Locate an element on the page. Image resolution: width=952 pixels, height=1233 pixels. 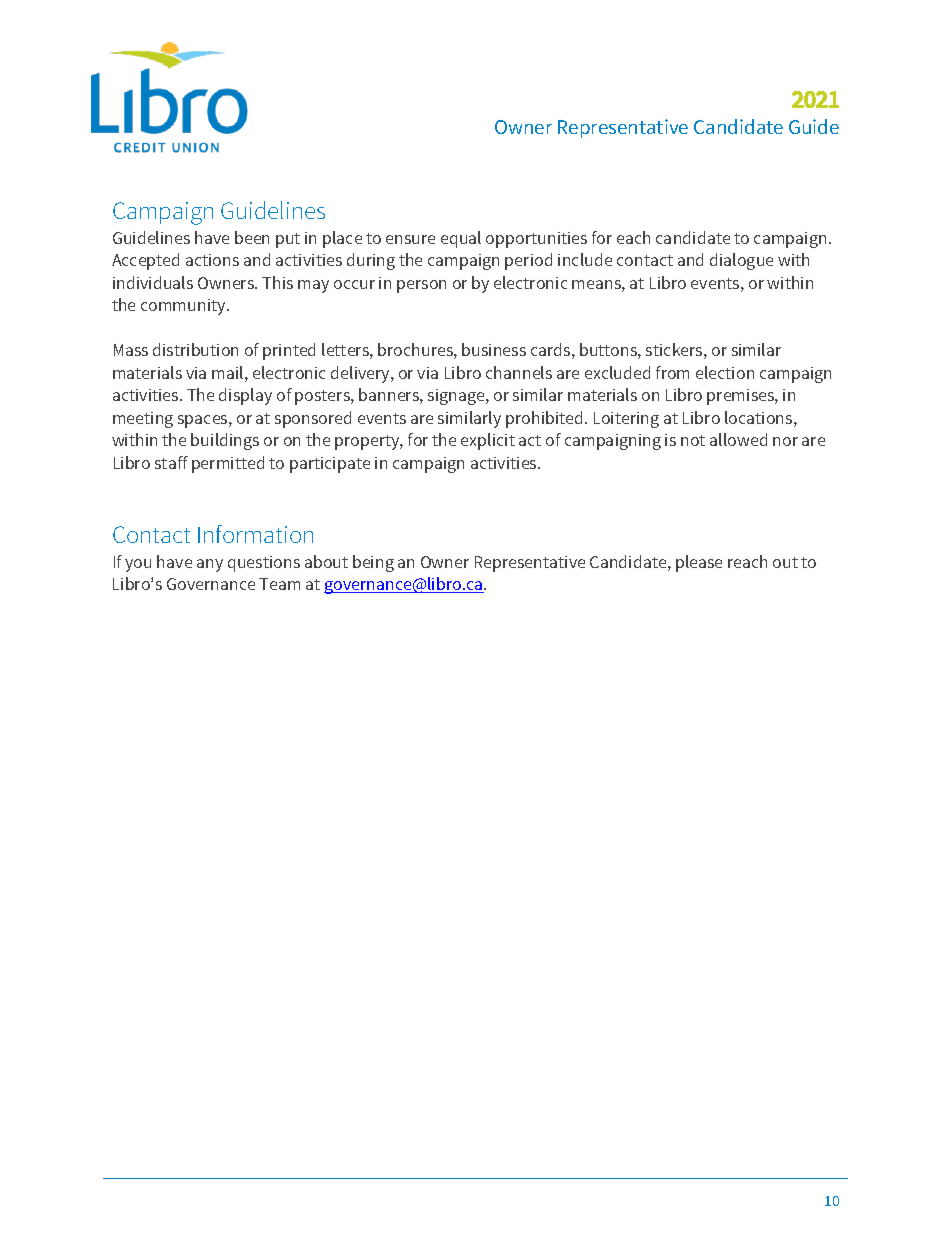
any is located at coordinates (210, 565).
